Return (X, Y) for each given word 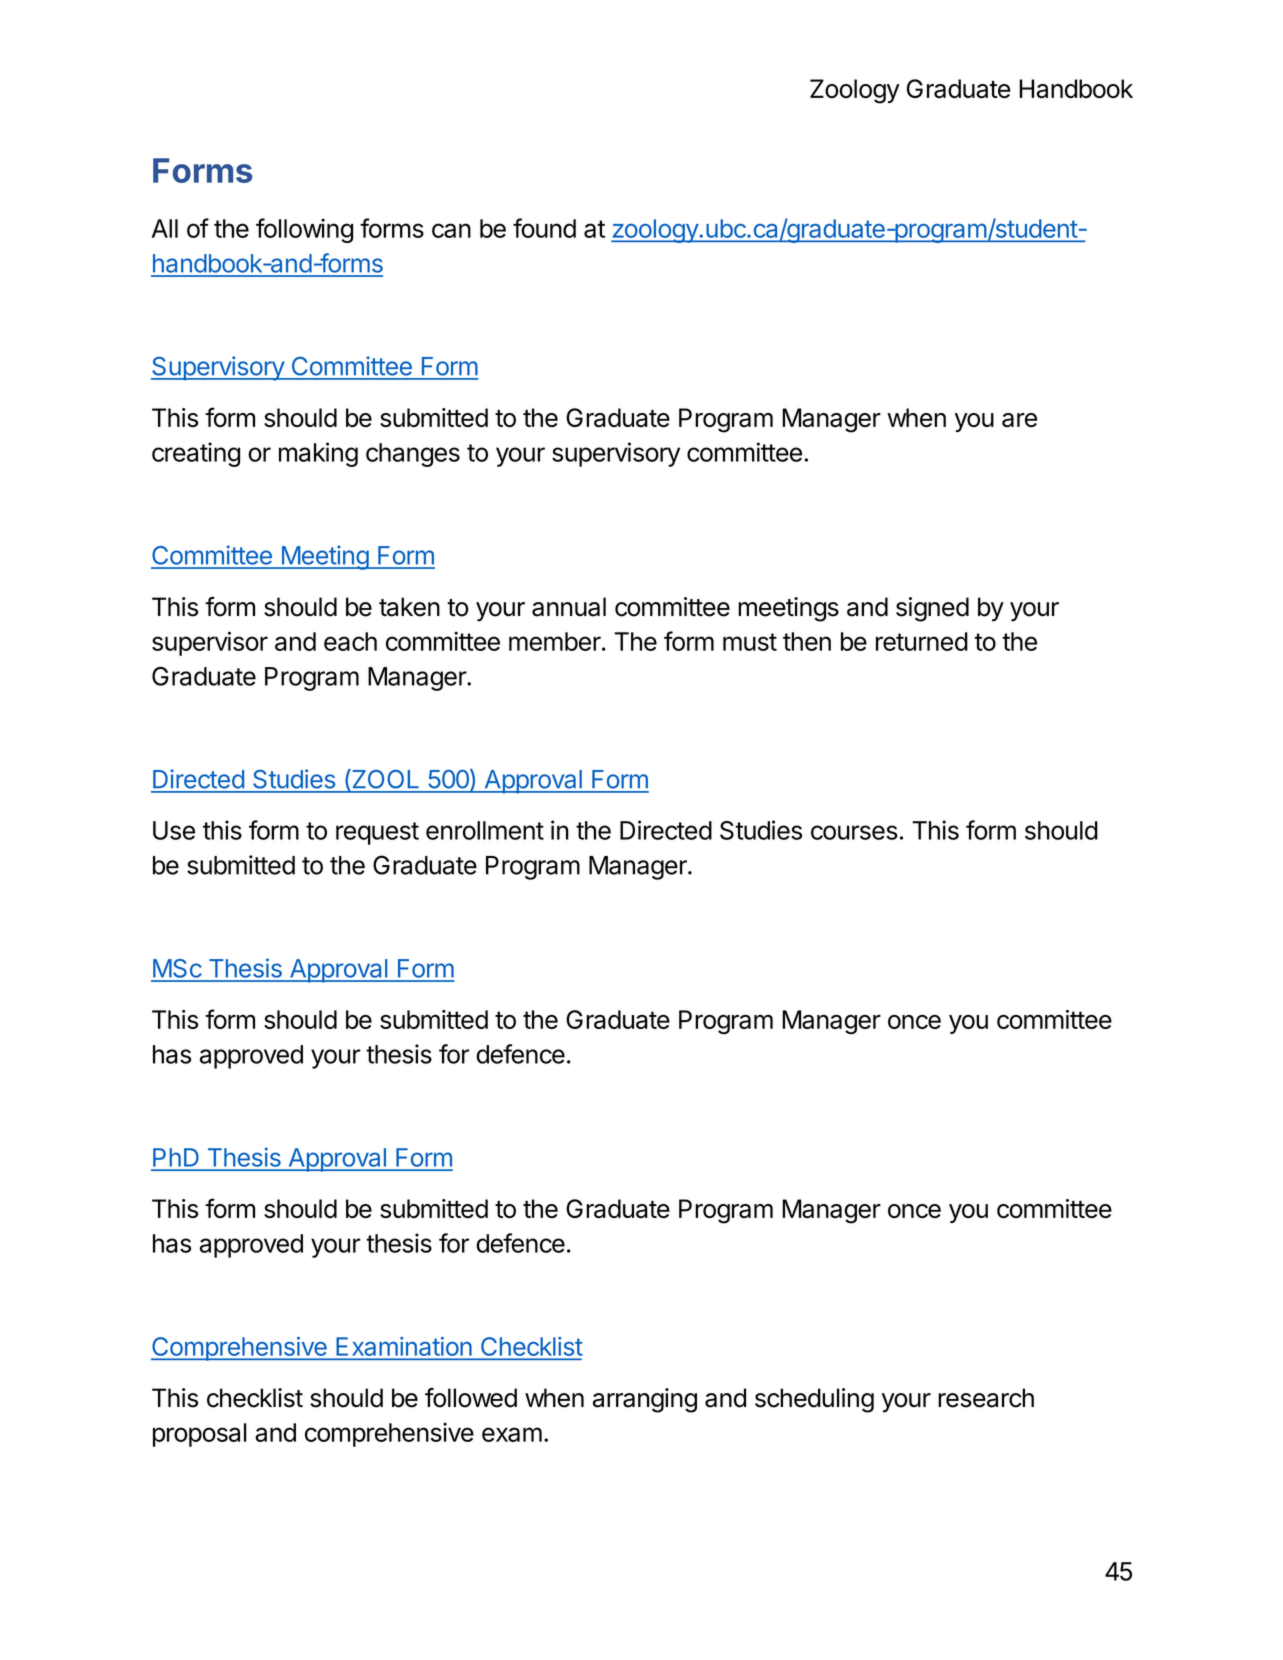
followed (471, 1398)
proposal (200, 1435)
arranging (645, 1400)
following (304, 230)
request (377, 833)
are (1019, 420)
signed (932, 609)
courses (854, 832)
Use (174, 830)
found (544, 228)
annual (569, 607)
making (318, 454)
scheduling (814, 1400)
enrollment (485, 830)
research (986, 1398)
